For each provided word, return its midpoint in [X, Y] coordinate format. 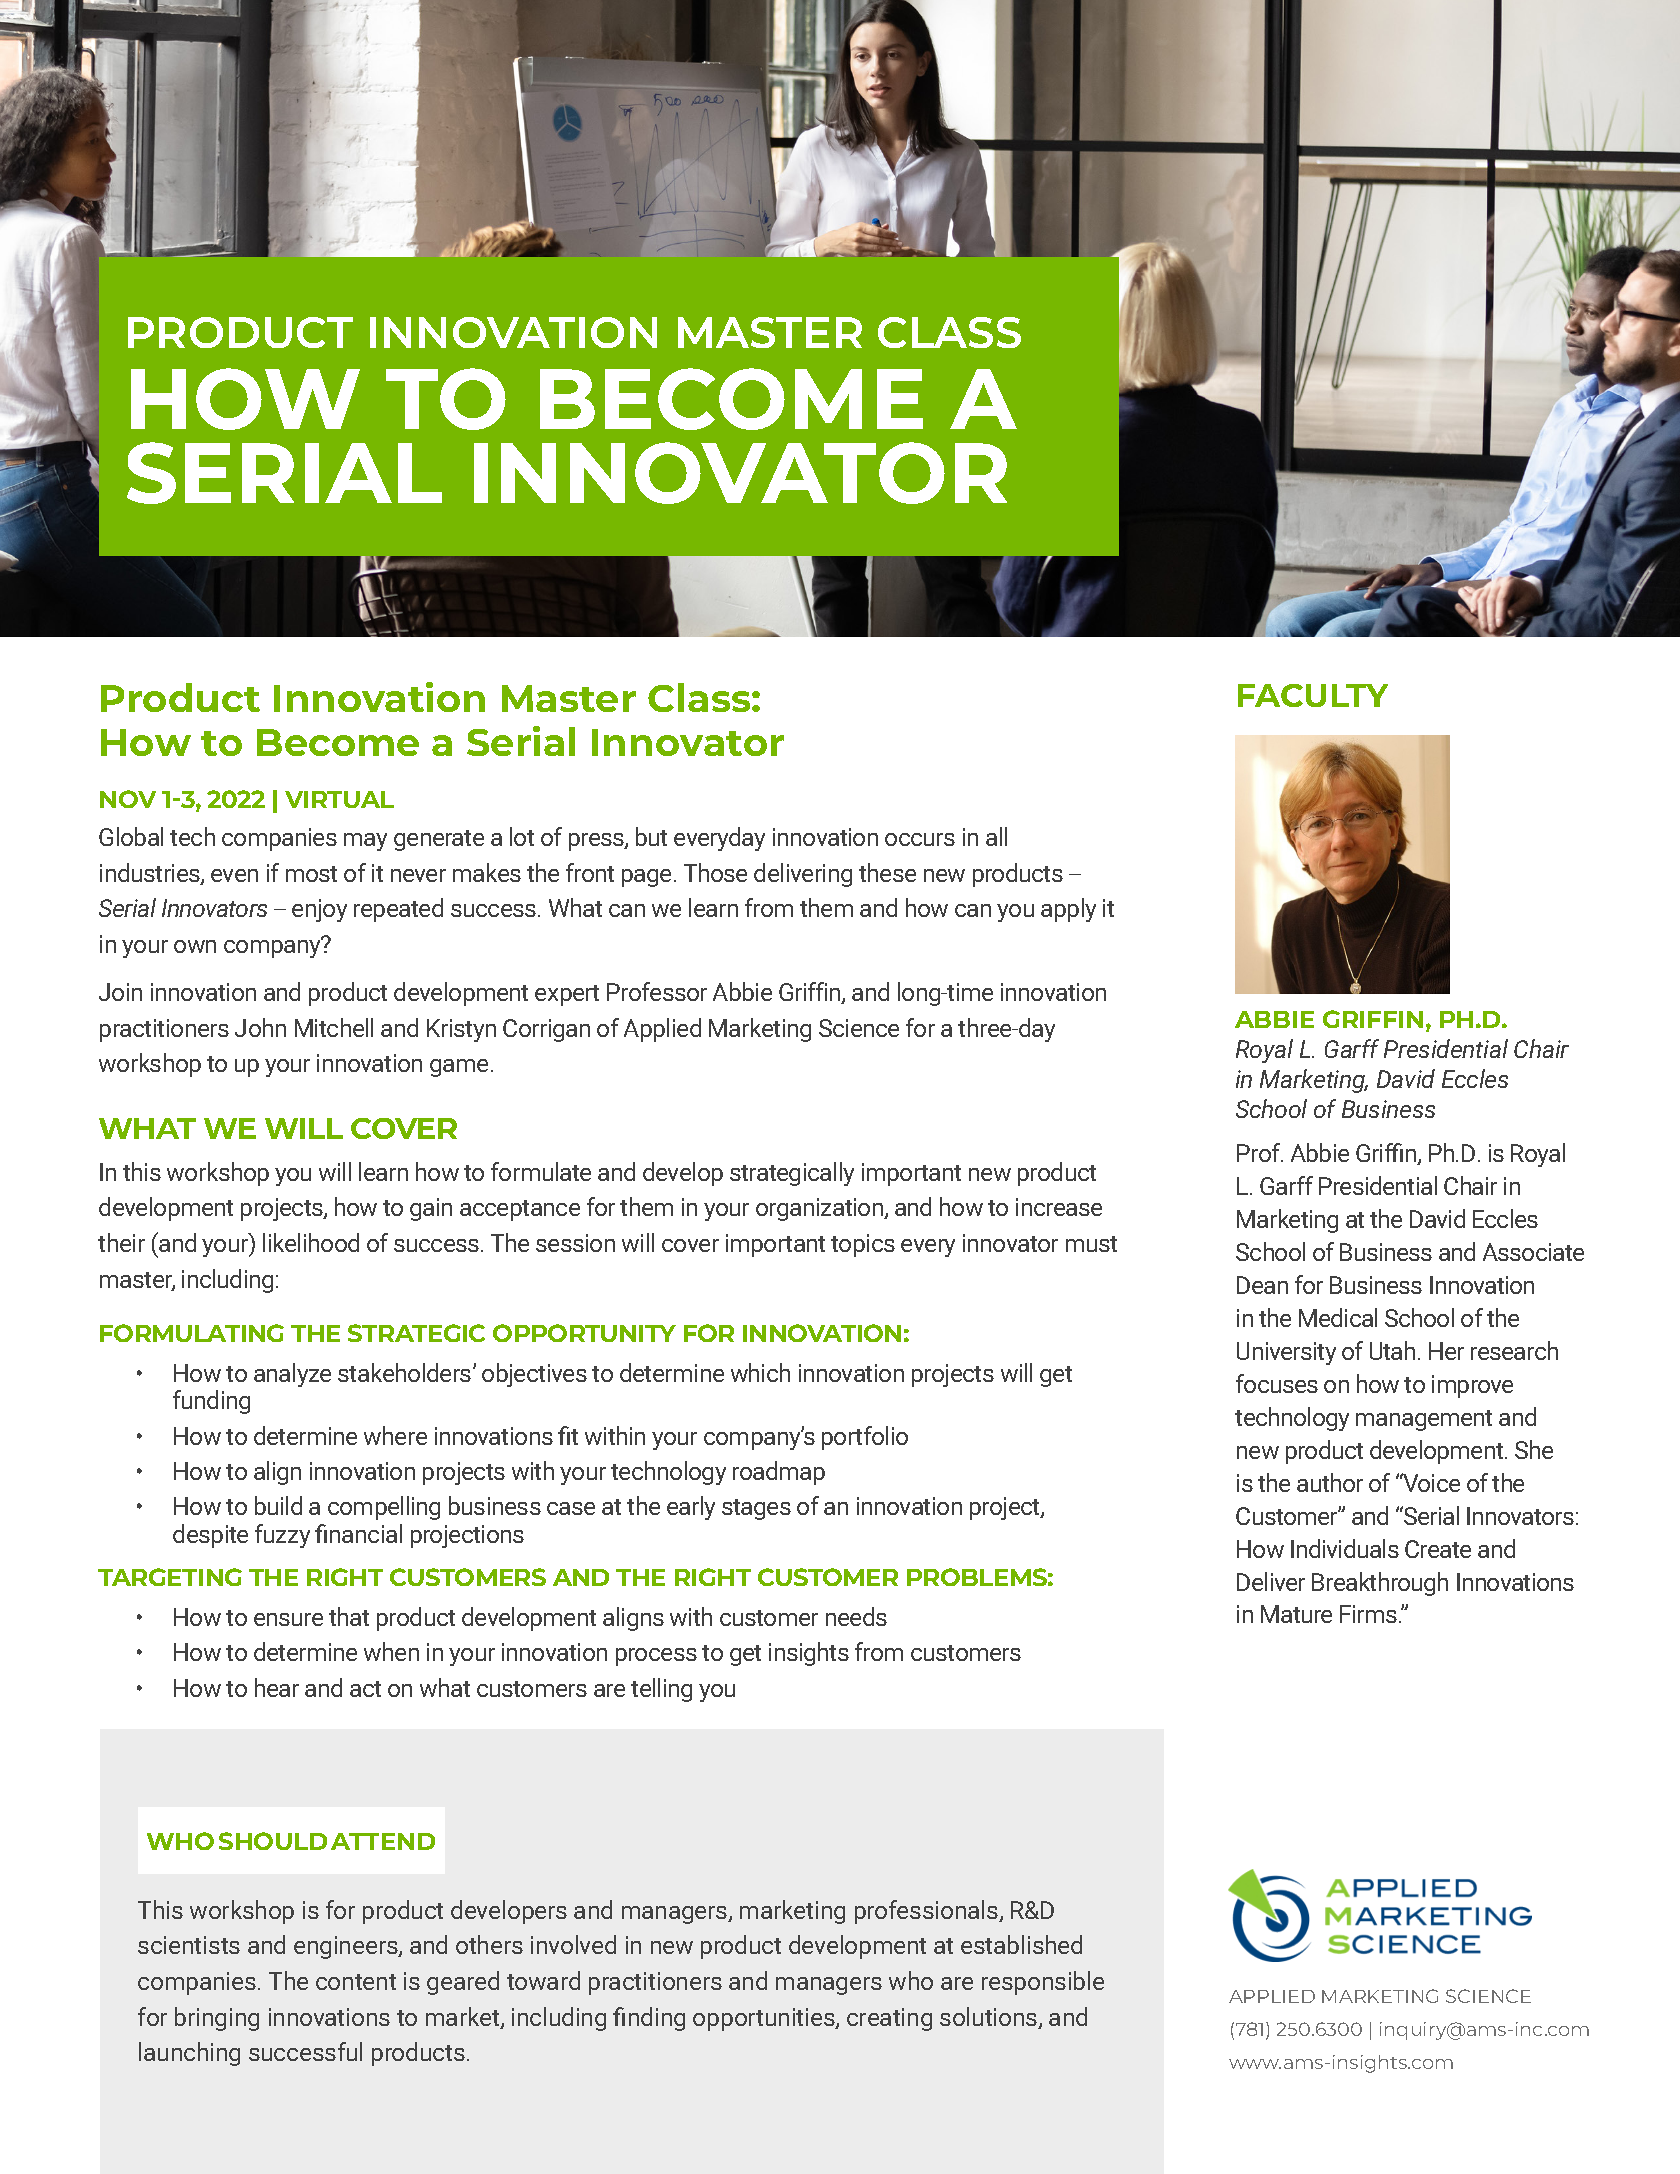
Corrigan [546, 1030]
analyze [292, 1375]
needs [856, 1616]
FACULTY [1313, 695]
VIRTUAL [339, 799]
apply [1068, 910]
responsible [1043, 1983]
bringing [217, 2019]
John [260, 1027]
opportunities [765, 2019]
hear [277, 1687]
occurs [920, 839]
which [760, 1372]
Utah [1392, 1350]
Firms [1368, 1614]
